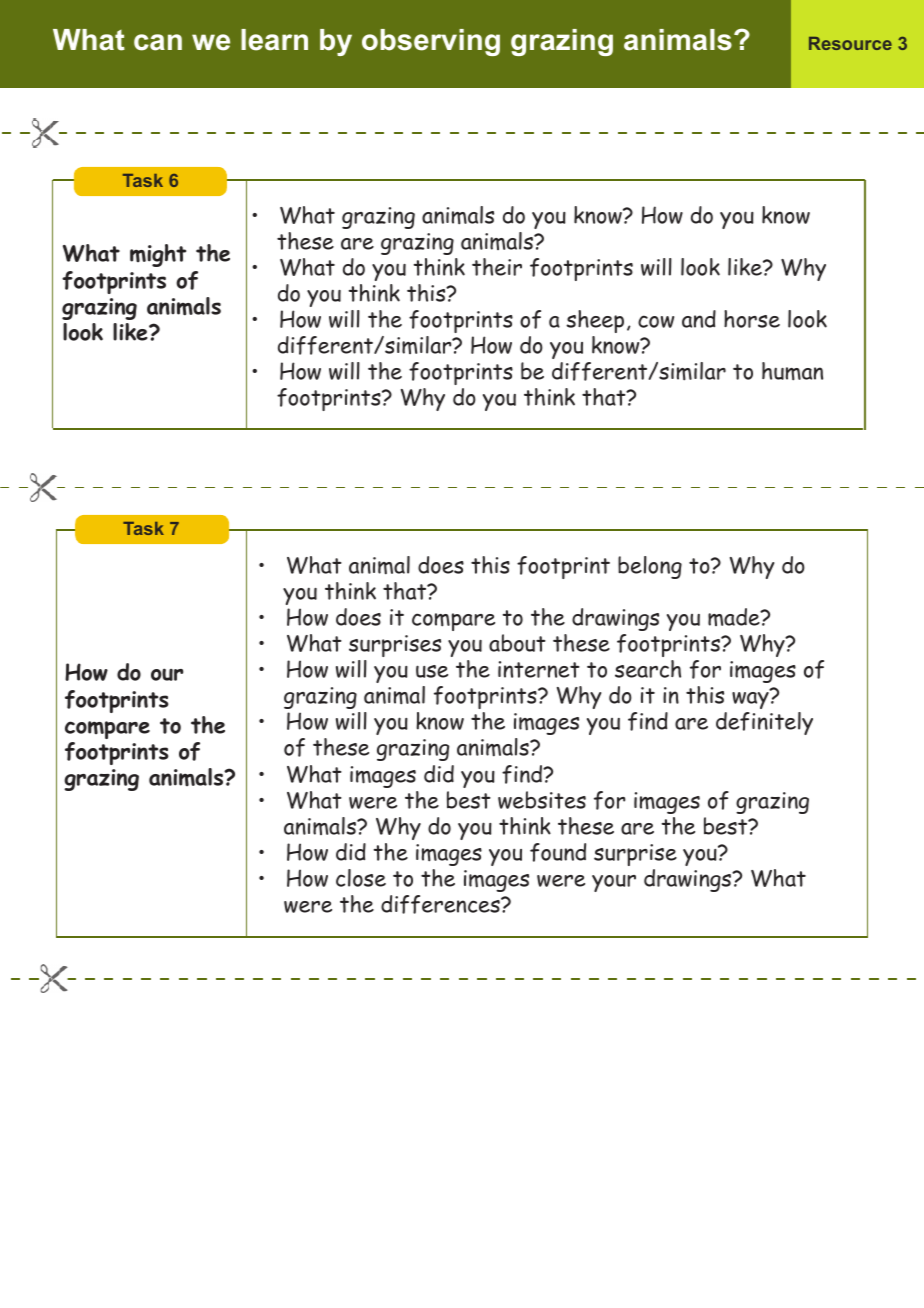 The width and height of the page is (924, 1308). I want to click on belong, so click(650, 567).
